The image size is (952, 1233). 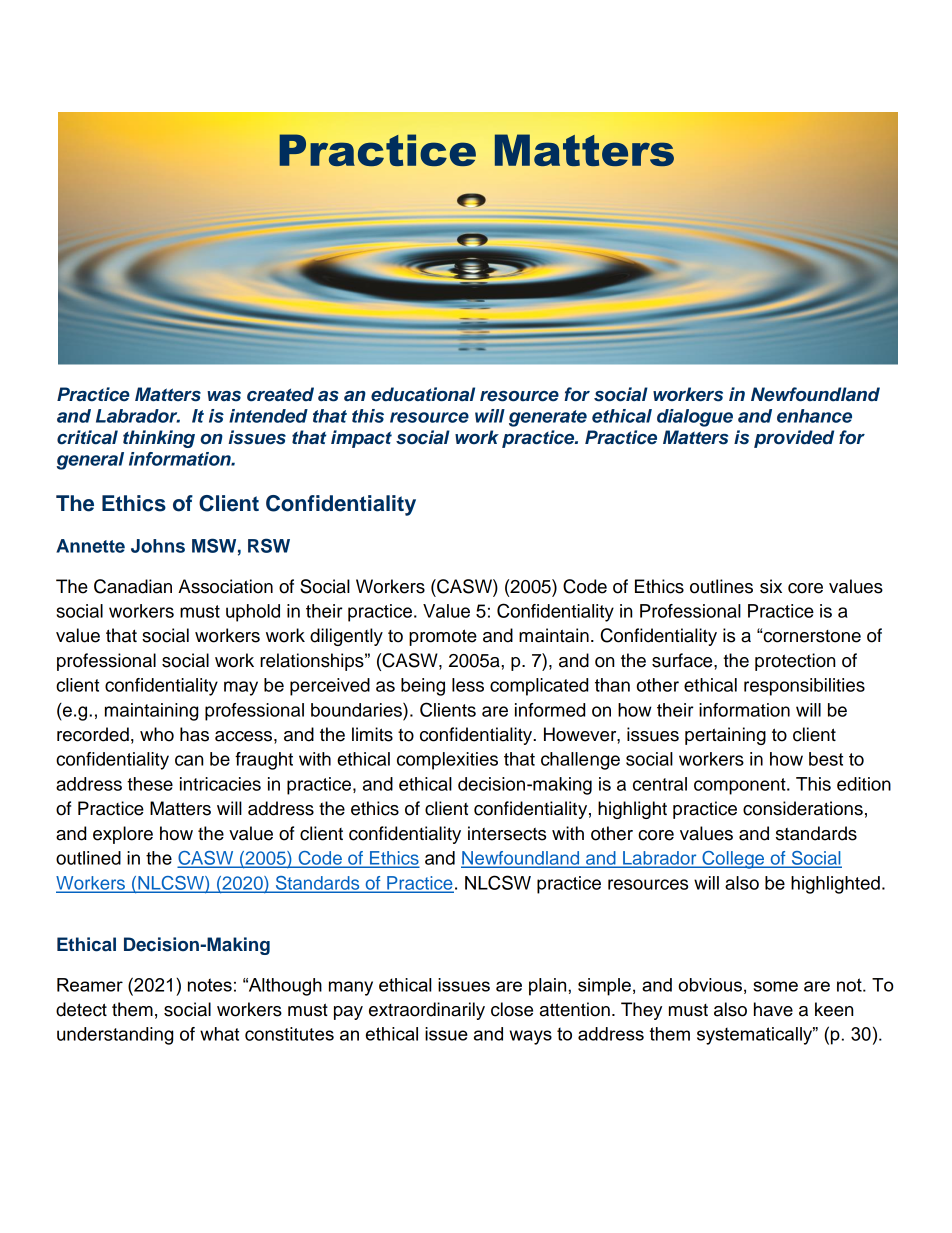 What do you see at coordinates (219, 1034) in the document?
I see `what` at bounding box center [219, 1034].
